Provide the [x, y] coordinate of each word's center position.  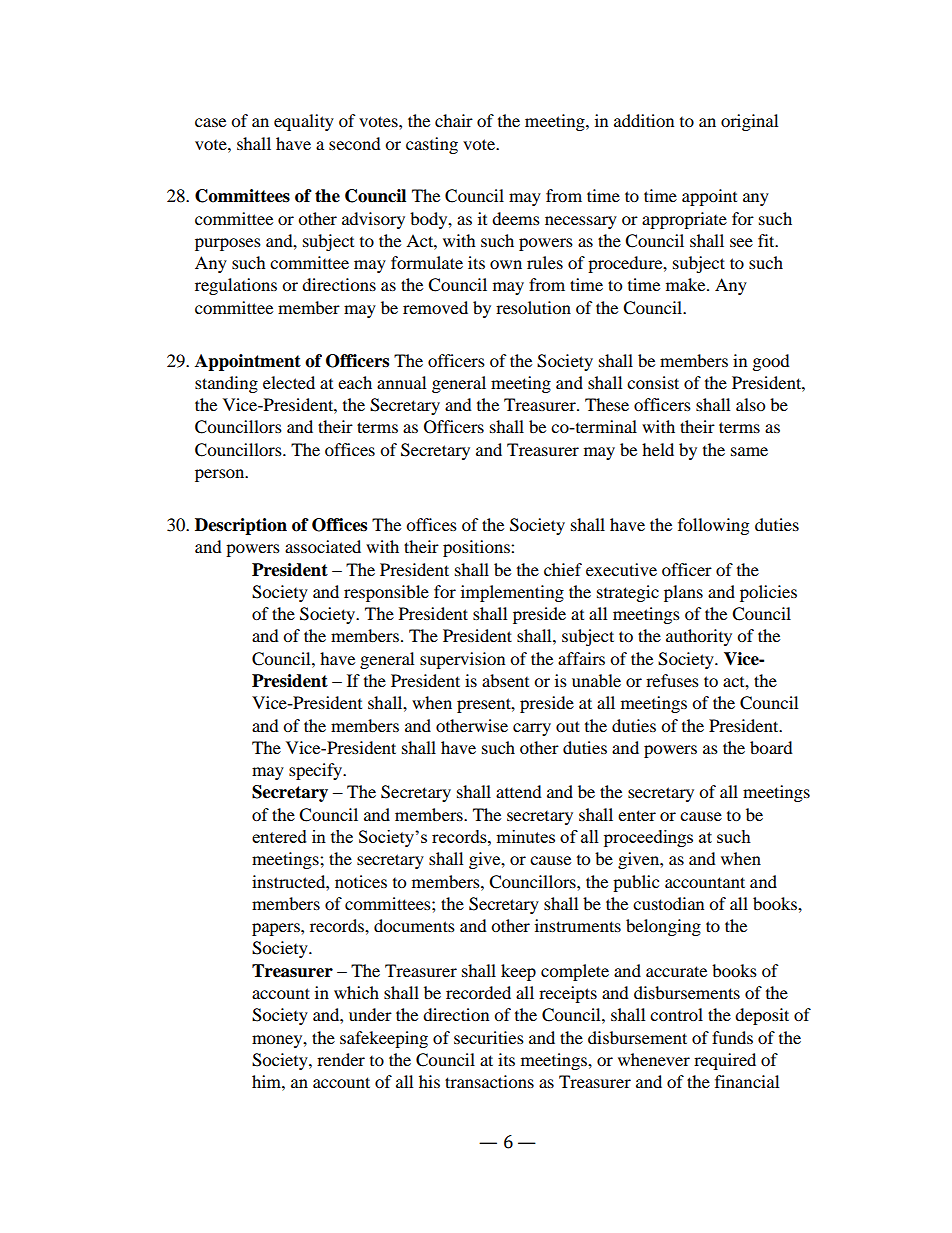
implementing [512, 593]
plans [683, 593]
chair [454, 120]
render [341, 1059]
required [725, 1061]
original [749, 122]
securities [489, 1037]
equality [304, 122]
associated [323, 546]
